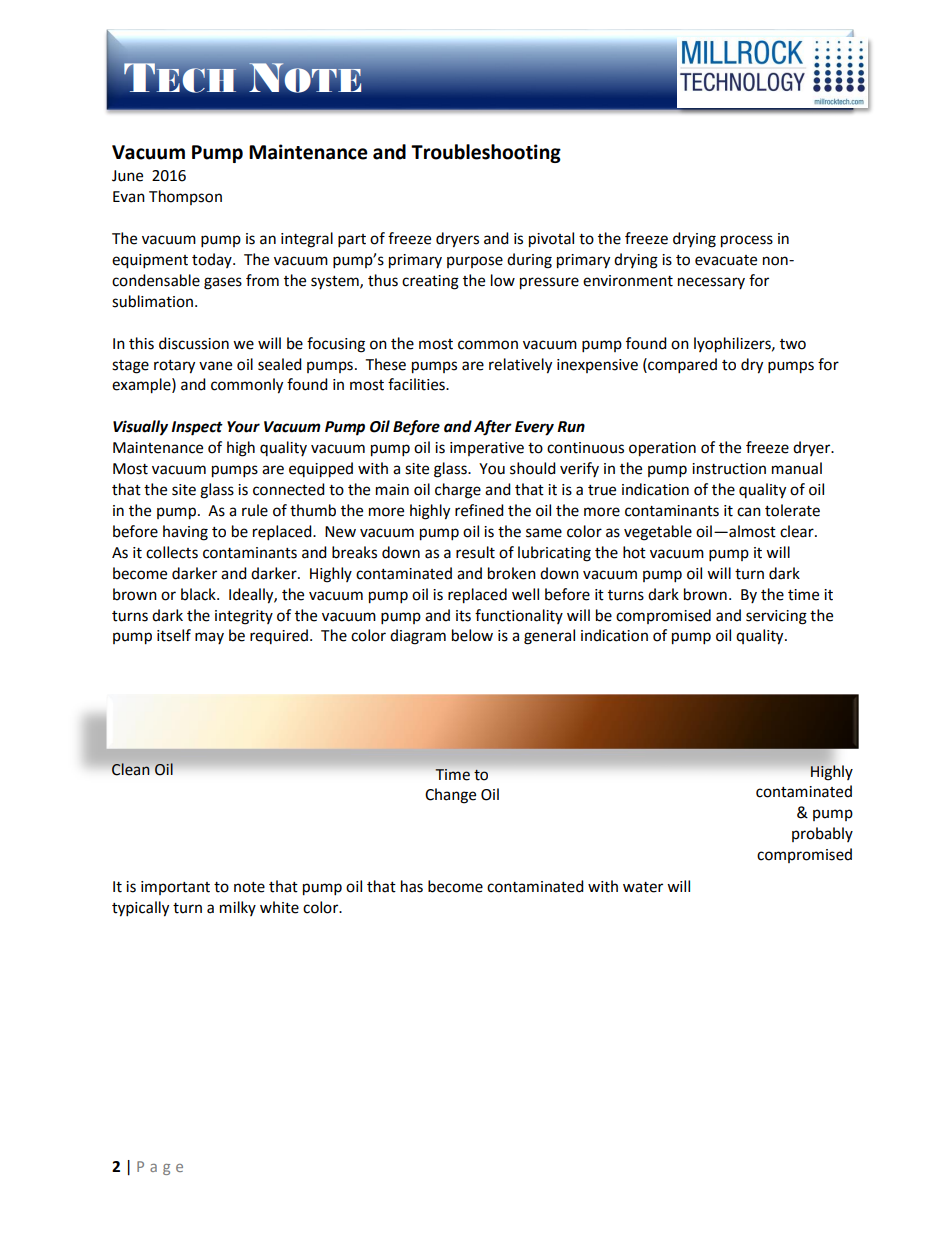 The image size is (952, 1233). What do you see at coordinates (643, 887) in the document?
I see `water` at bounding box center [643, 887].
